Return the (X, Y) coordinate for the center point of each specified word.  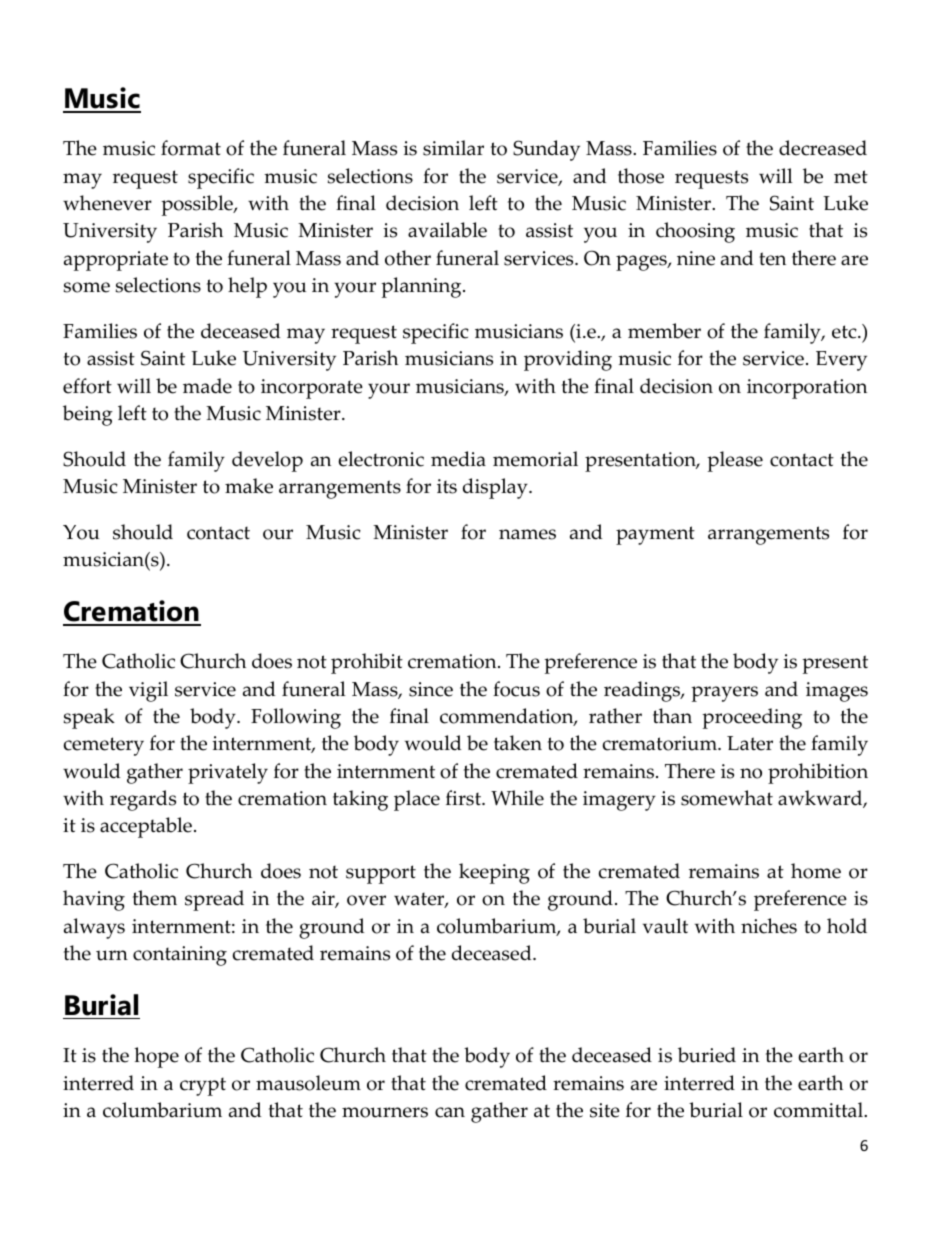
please (735, 461)
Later (750, 743)
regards (143, 800)
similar (453, 148)
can (450, 1112)
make (249, 486)
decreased (823, 148)
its (447, 486)
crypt (203, 1086)
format (191, 148)
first (464, 798)
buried (707, 1055)
